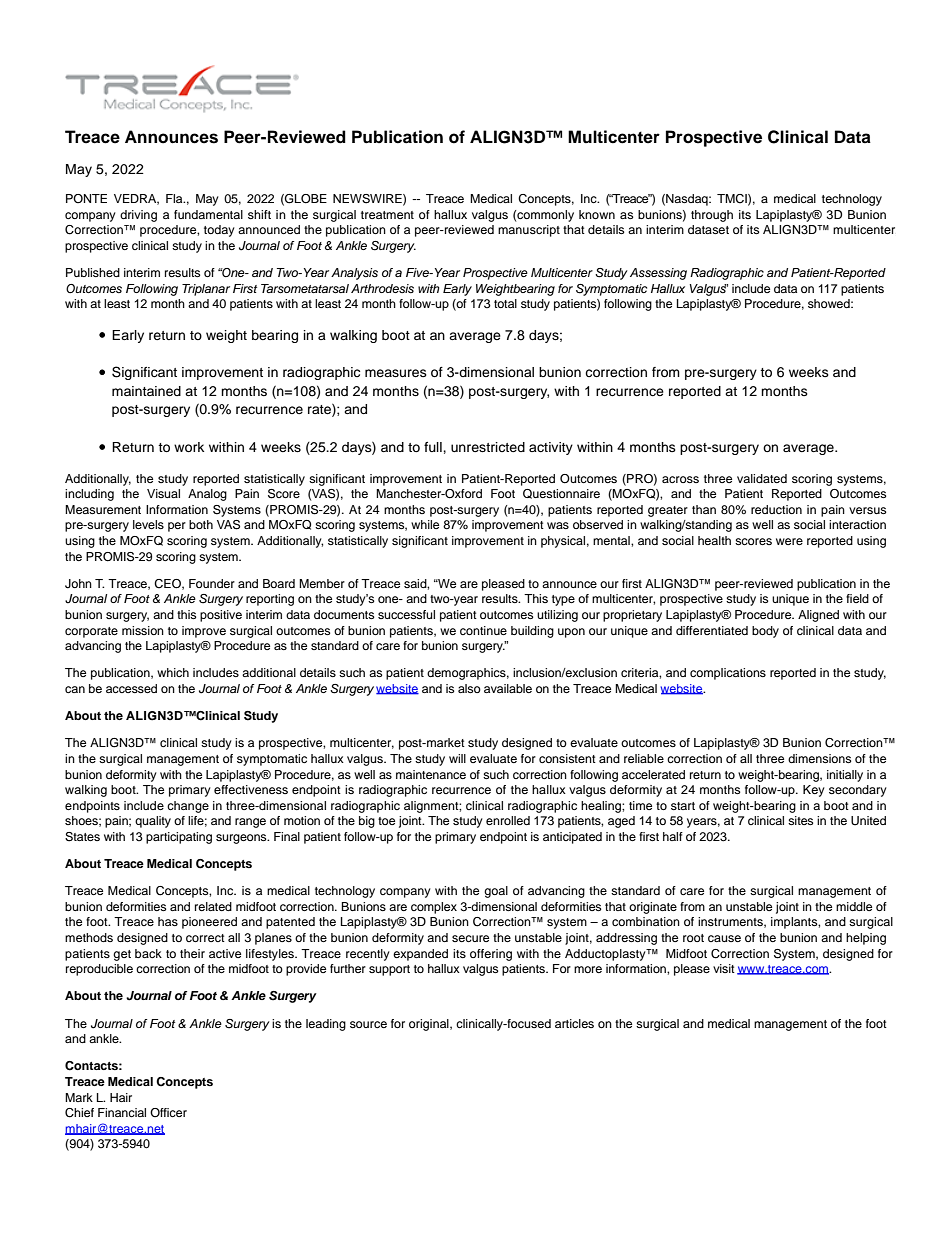  I want to click on Officer, so click(168, 1112).
